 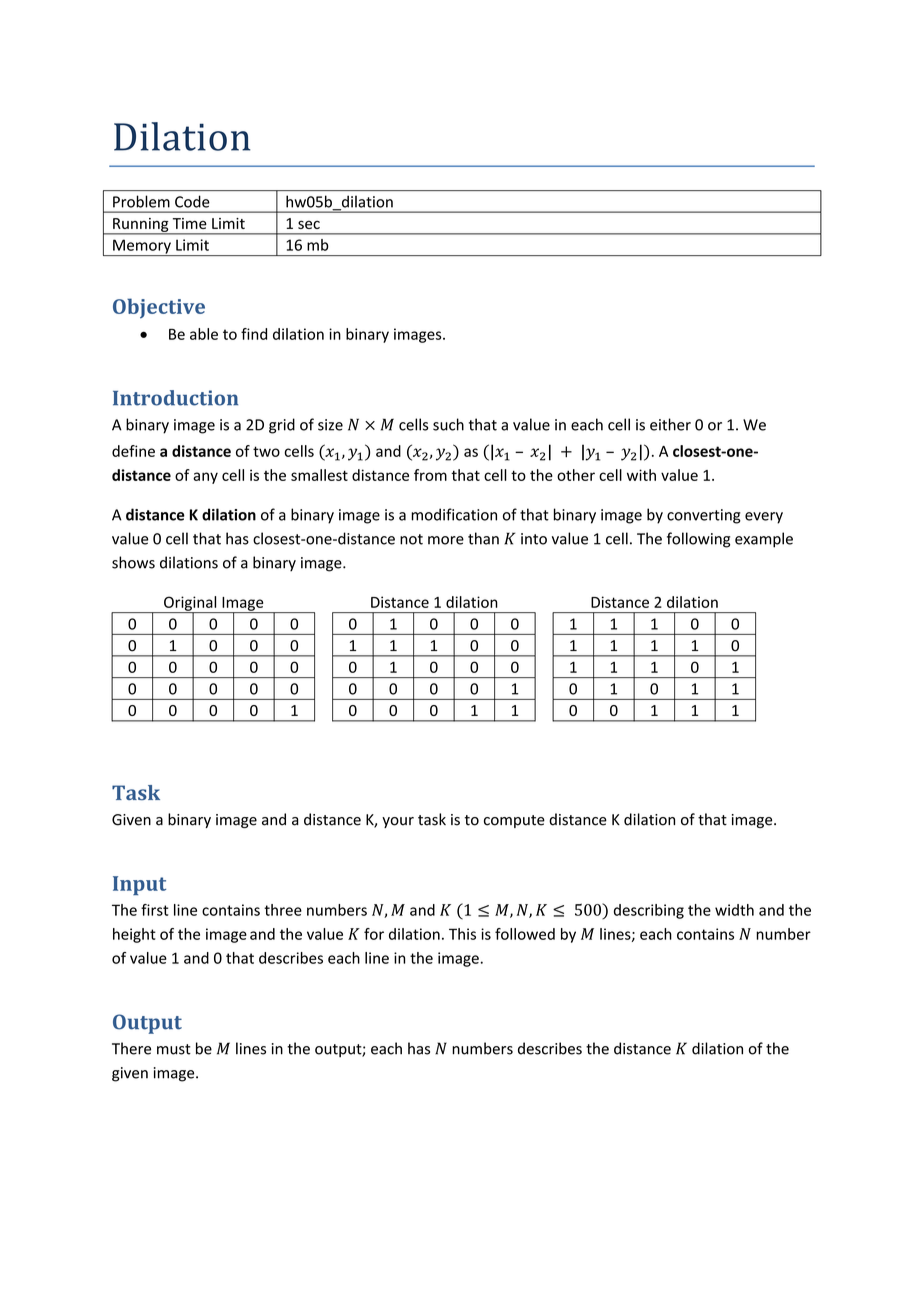 I want to click on sec, so click(x=309, y=224).
